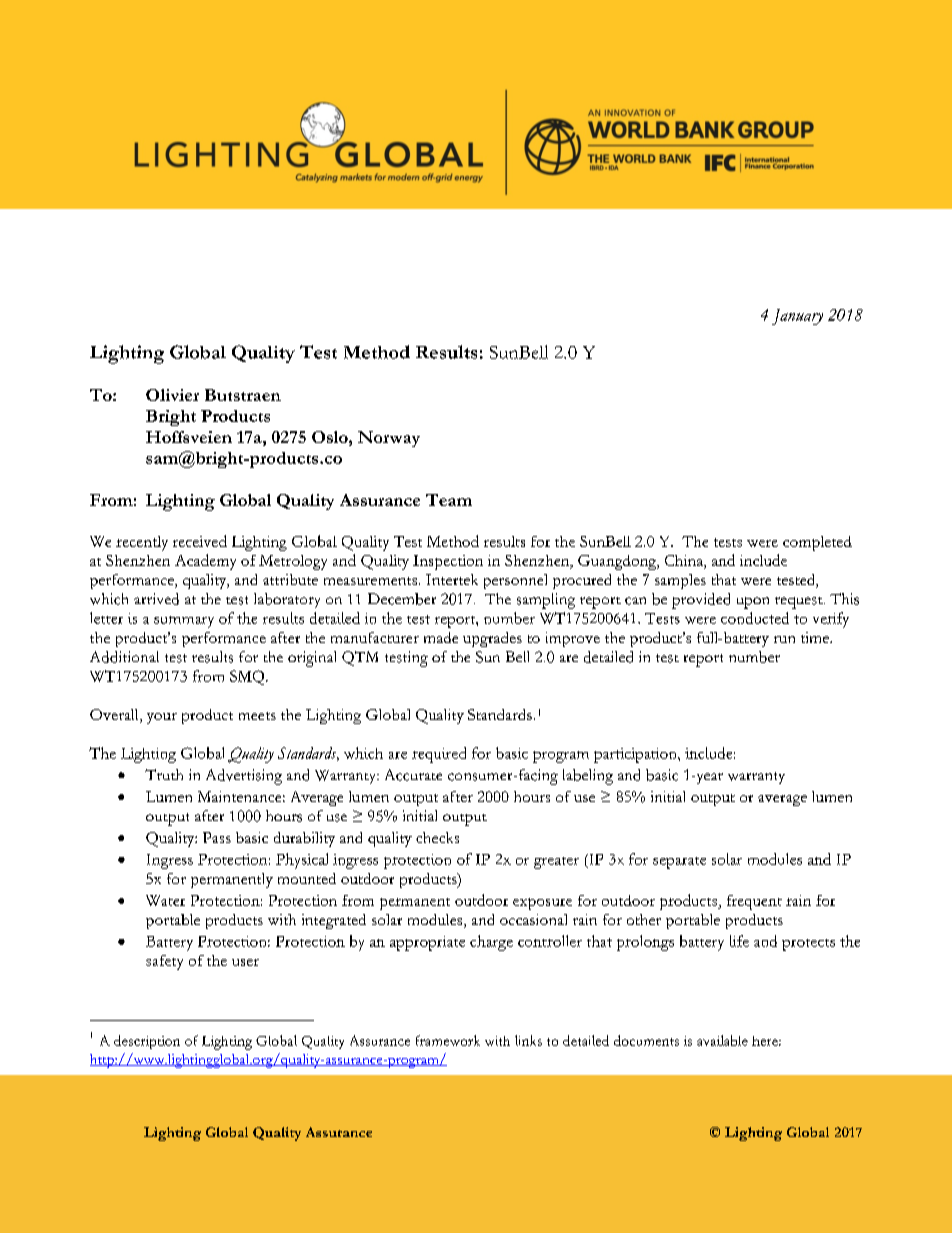 This screenshot has width=952, height=1233. Describe the element at coordinates (389, 439) in the screenshot. I see `Norway` at that location.
